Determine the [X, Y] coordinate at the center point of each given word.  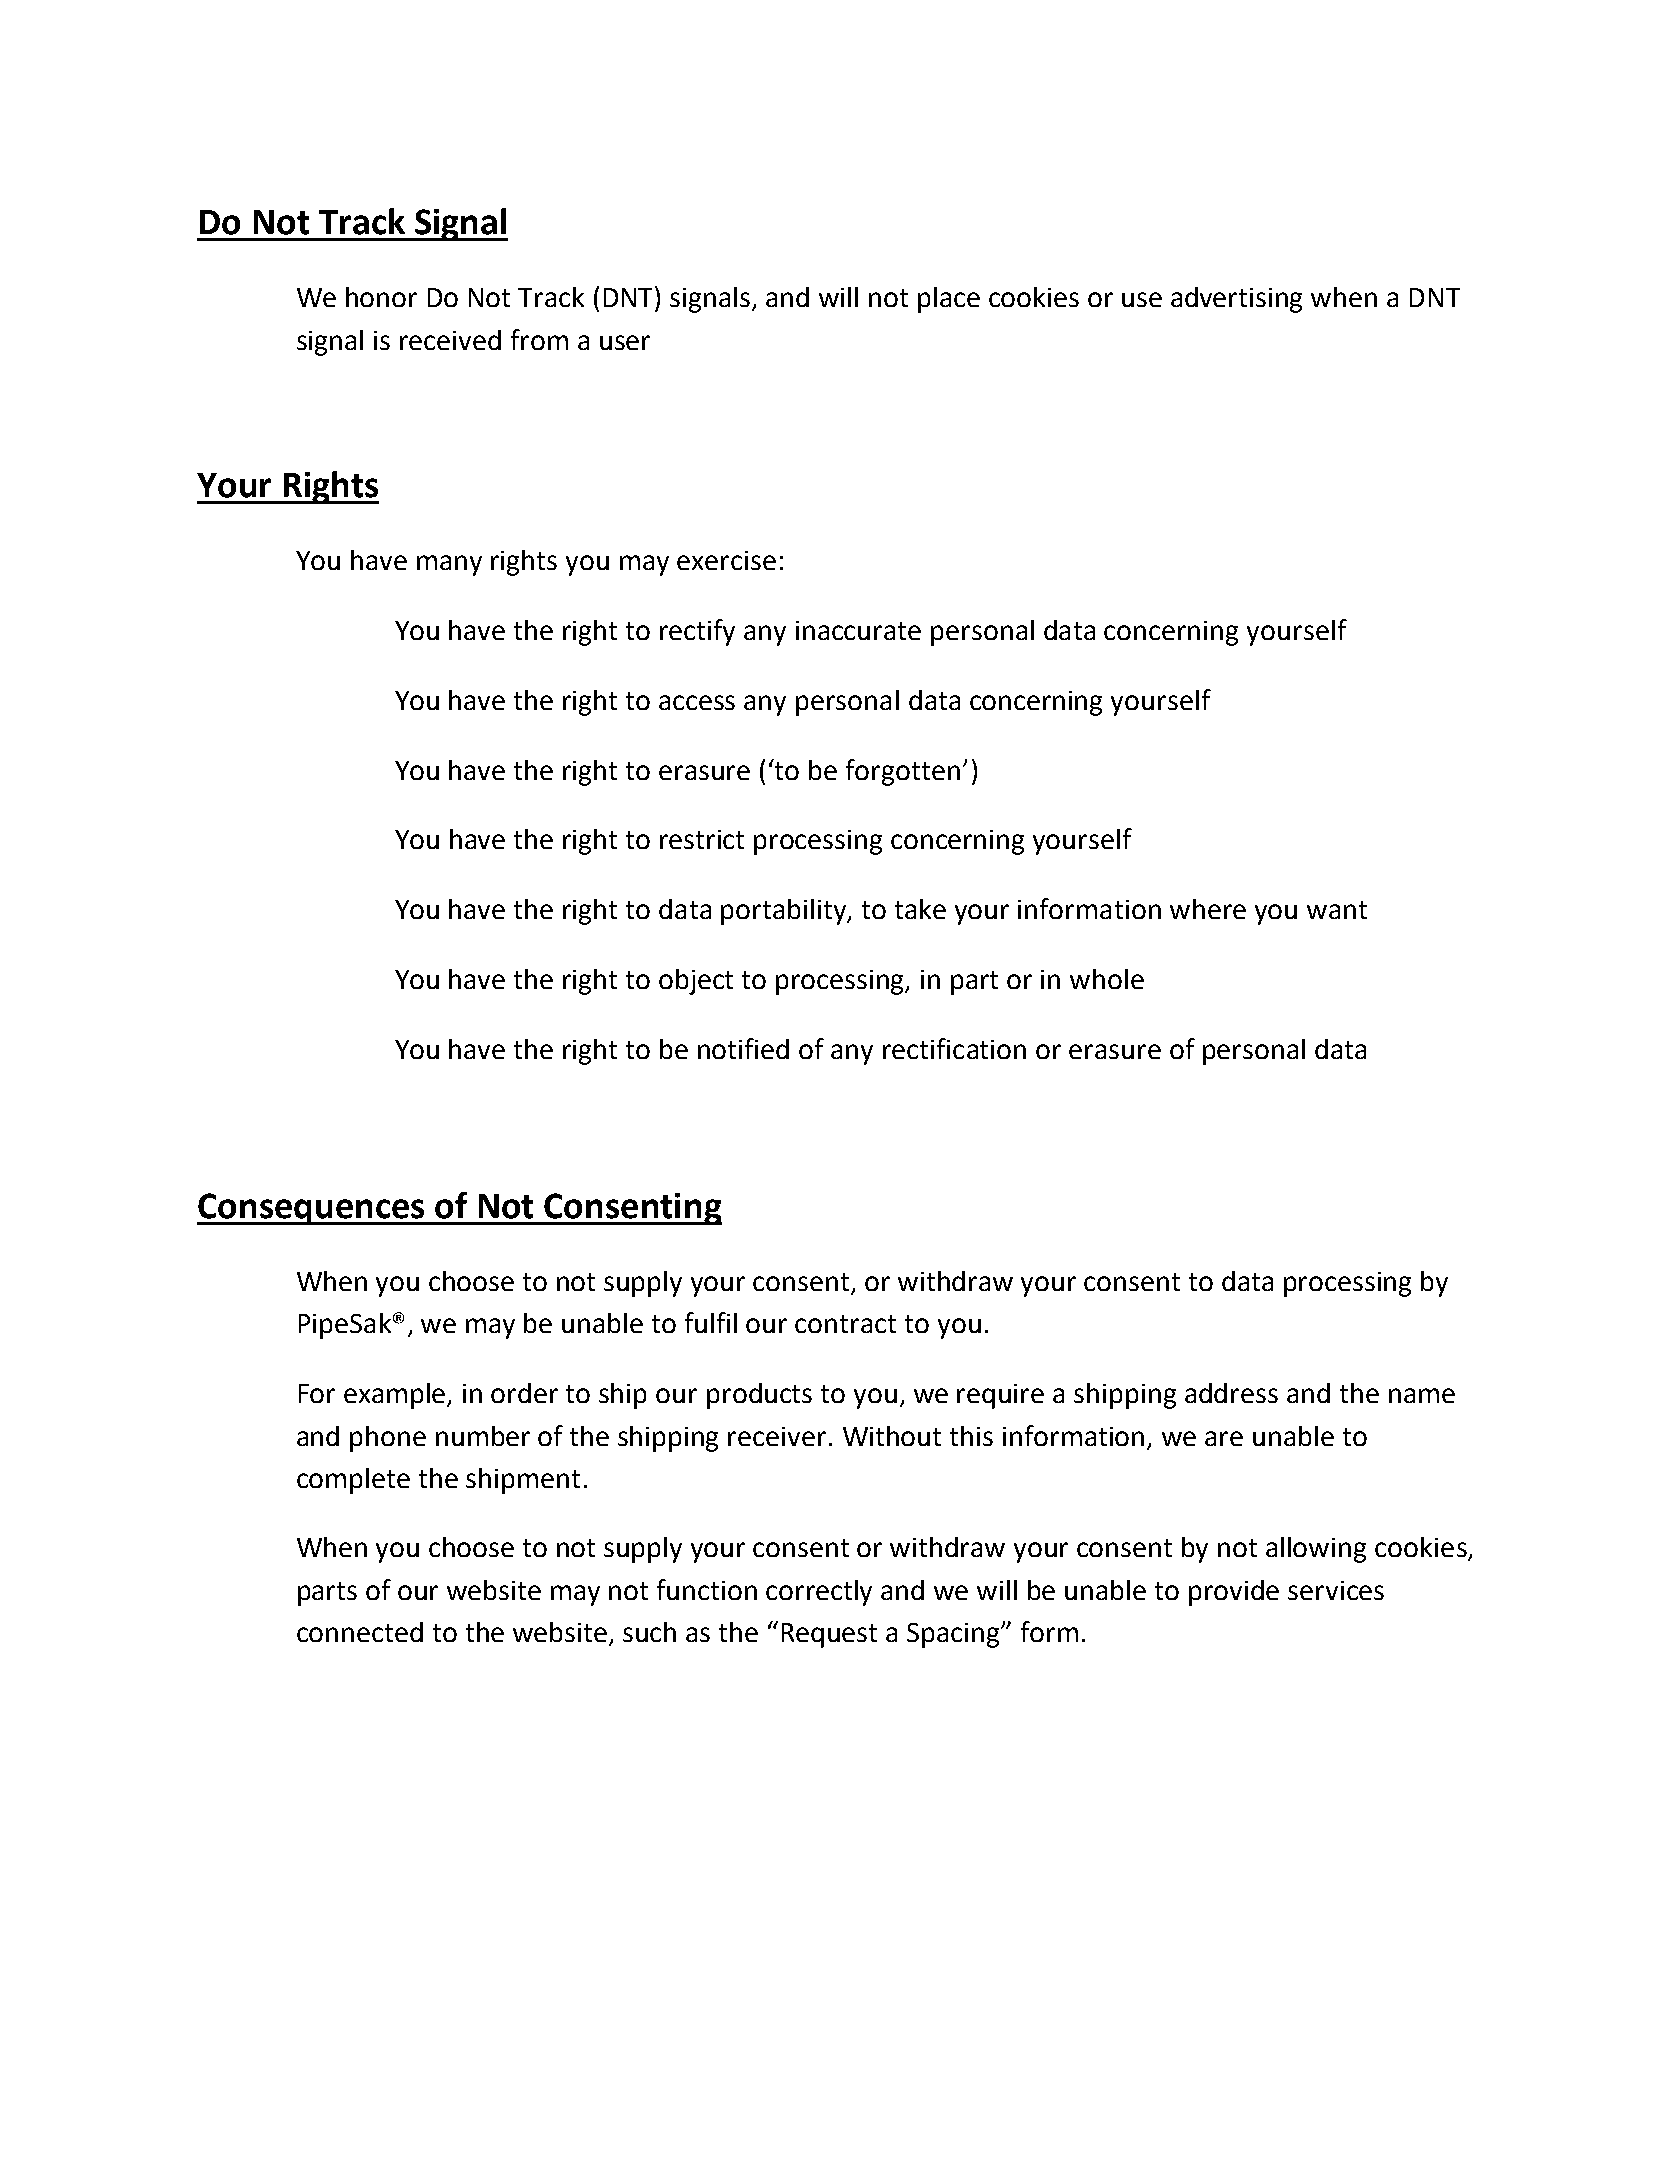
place [949, 300]
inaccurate [858, 630]
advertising [1236, 300]
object [696, 982]
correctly [819, 1593]
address [1231, 1393]
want [1337, 910]
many [449, 565]
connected [360, 1632]
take [920, 909]
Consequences [312, 1209]
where [1208, 909]
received [450, 340]
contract [845, 1324]
